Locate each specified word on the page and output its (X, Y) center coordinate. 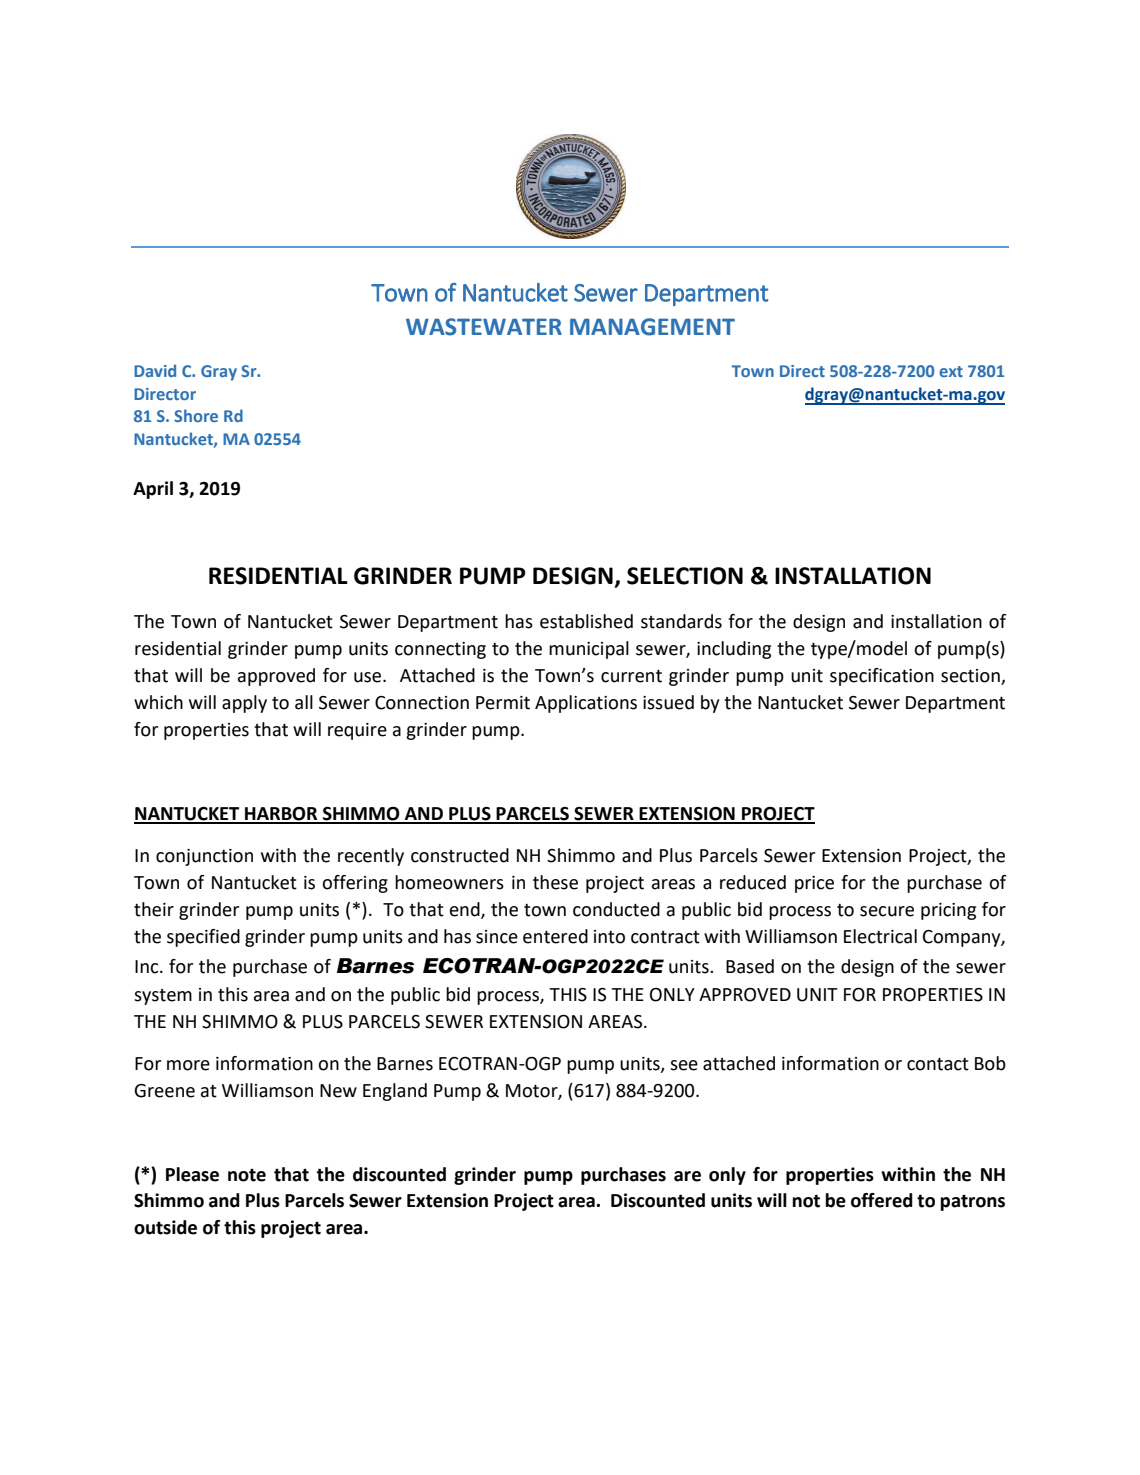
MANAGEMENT (652, 327)
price (814, 884)
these (555, 882)
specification (882, 677)
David (155, 370)
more (188, 1065)
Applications (586, 704)
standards (681, 621)
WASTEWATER (484, 327)
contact (938, 1064)
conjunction (204, 857)
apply (244, 704)
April (153, 490)
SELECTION (685, 576)
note (247, 1175)
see (684, 1065)
